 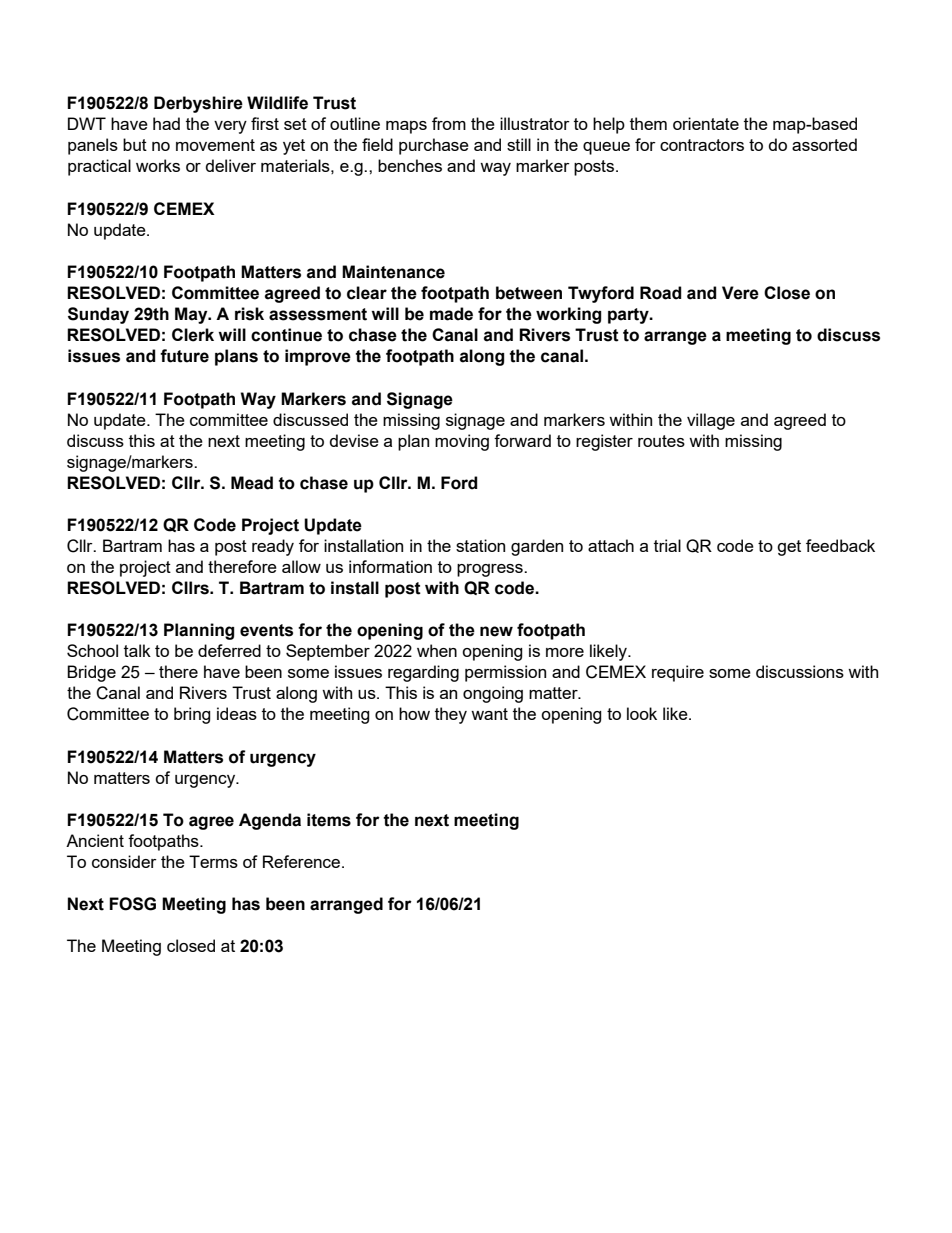 I want to click on had, so click(x=166, y=123).
